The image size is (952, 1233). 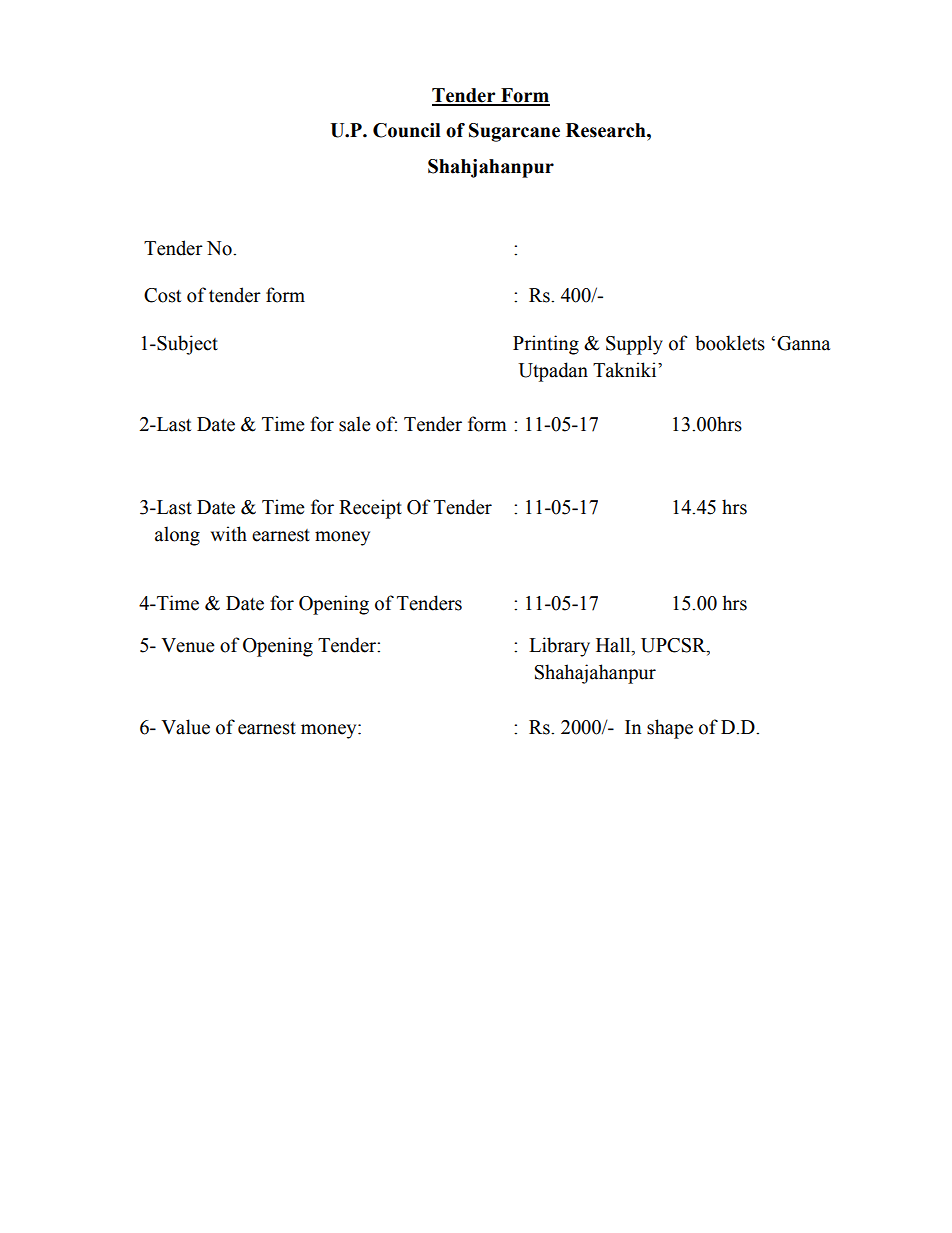 What do you see at coordinates (229, 534) in the screenshot?
I see `with` at bounding box center [229, 534].
